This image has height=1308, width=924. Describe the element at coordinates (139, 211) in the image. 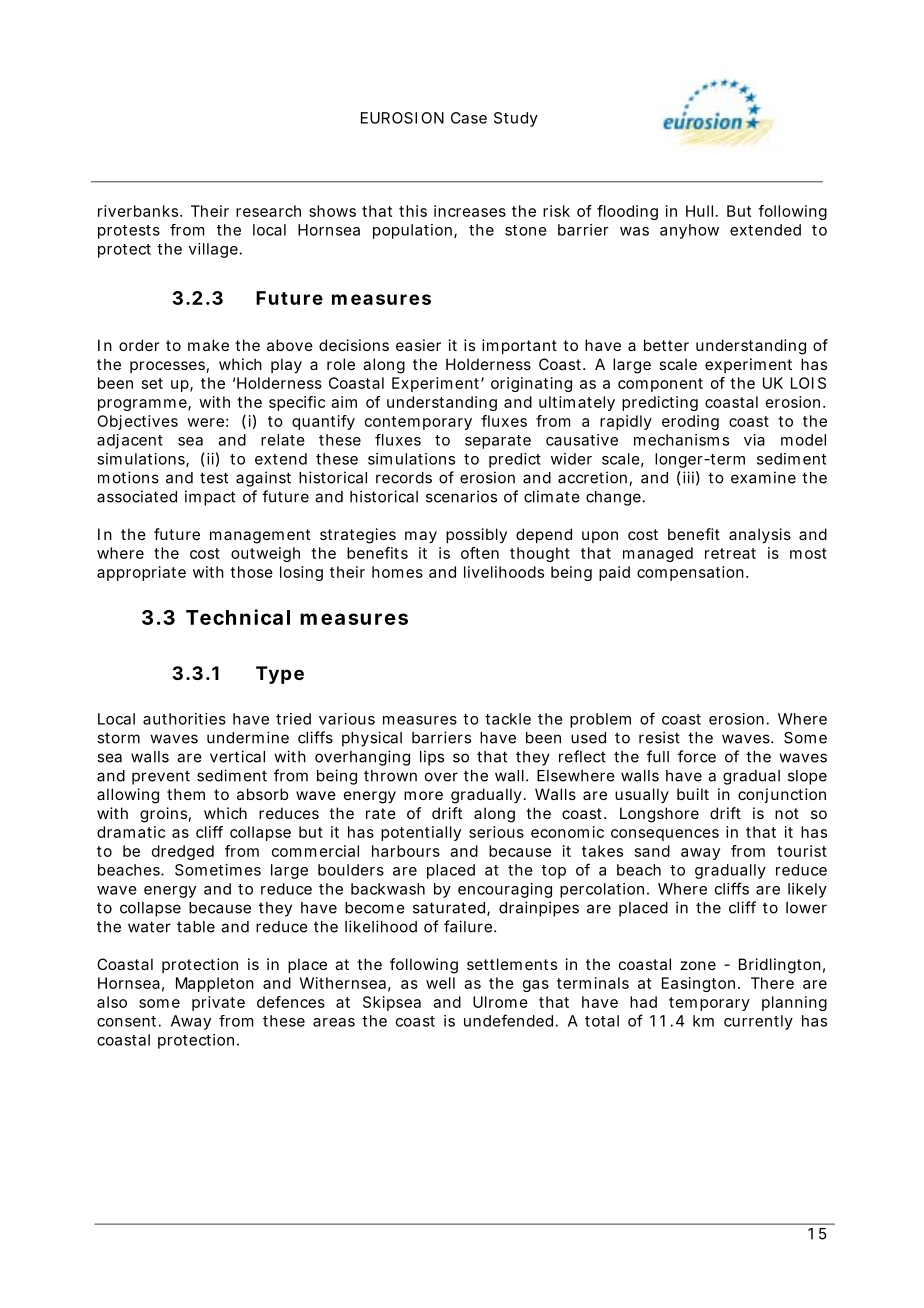

I see `riverbanks` at that location.
